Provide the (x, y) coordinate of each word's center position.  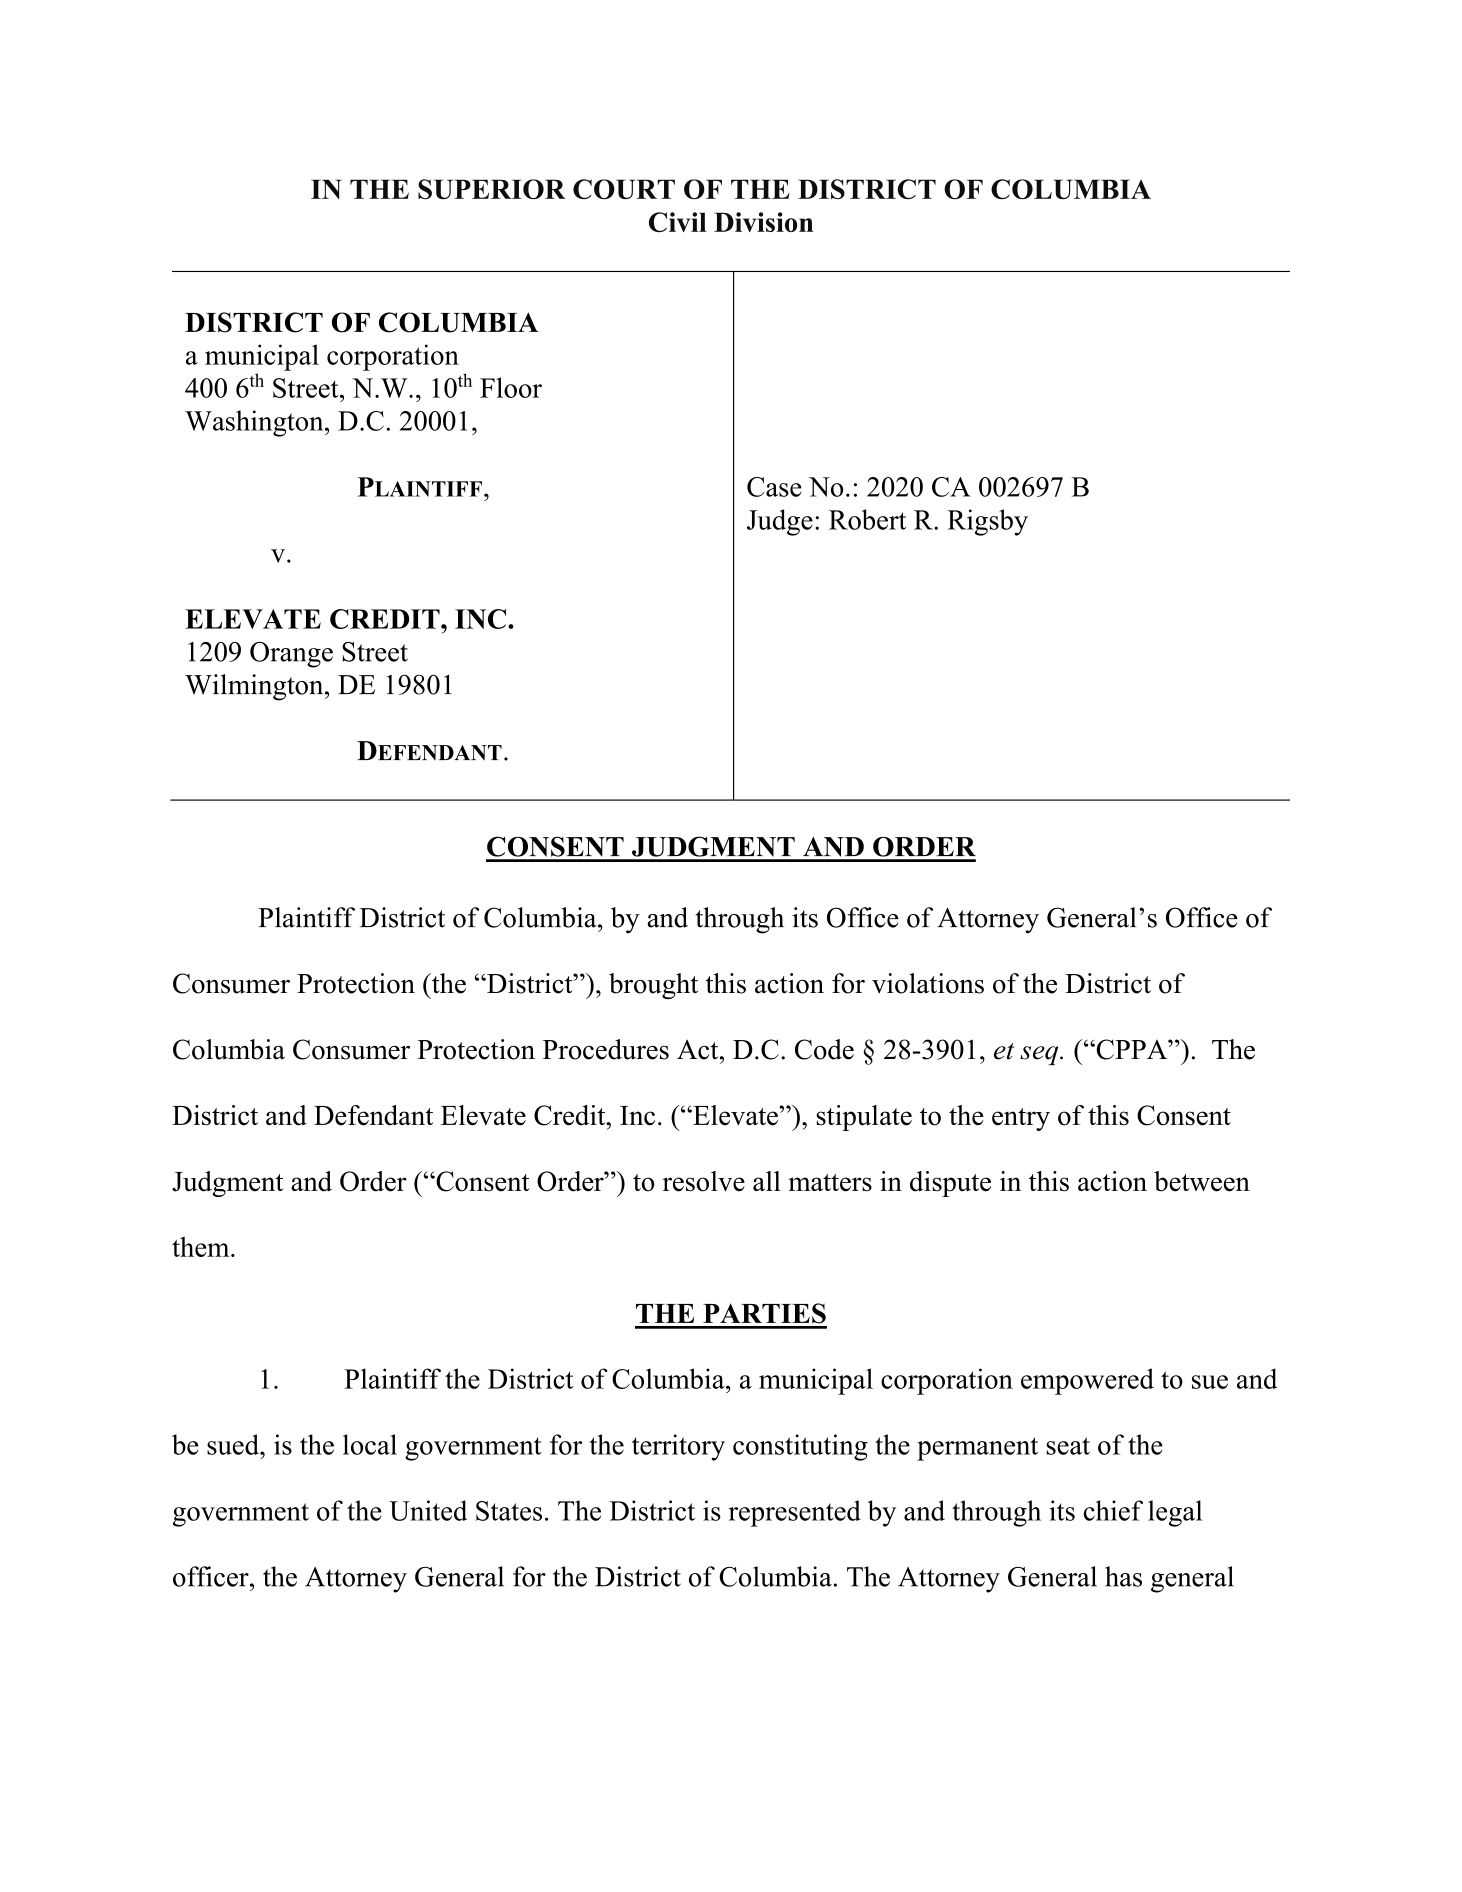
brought (653, 986)
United (428, 1510)
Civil (678, 222)
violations (928, 983)
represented (795, 1513)
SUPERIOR (492, 189)
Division (763, 222)
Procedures (606, 1049)
